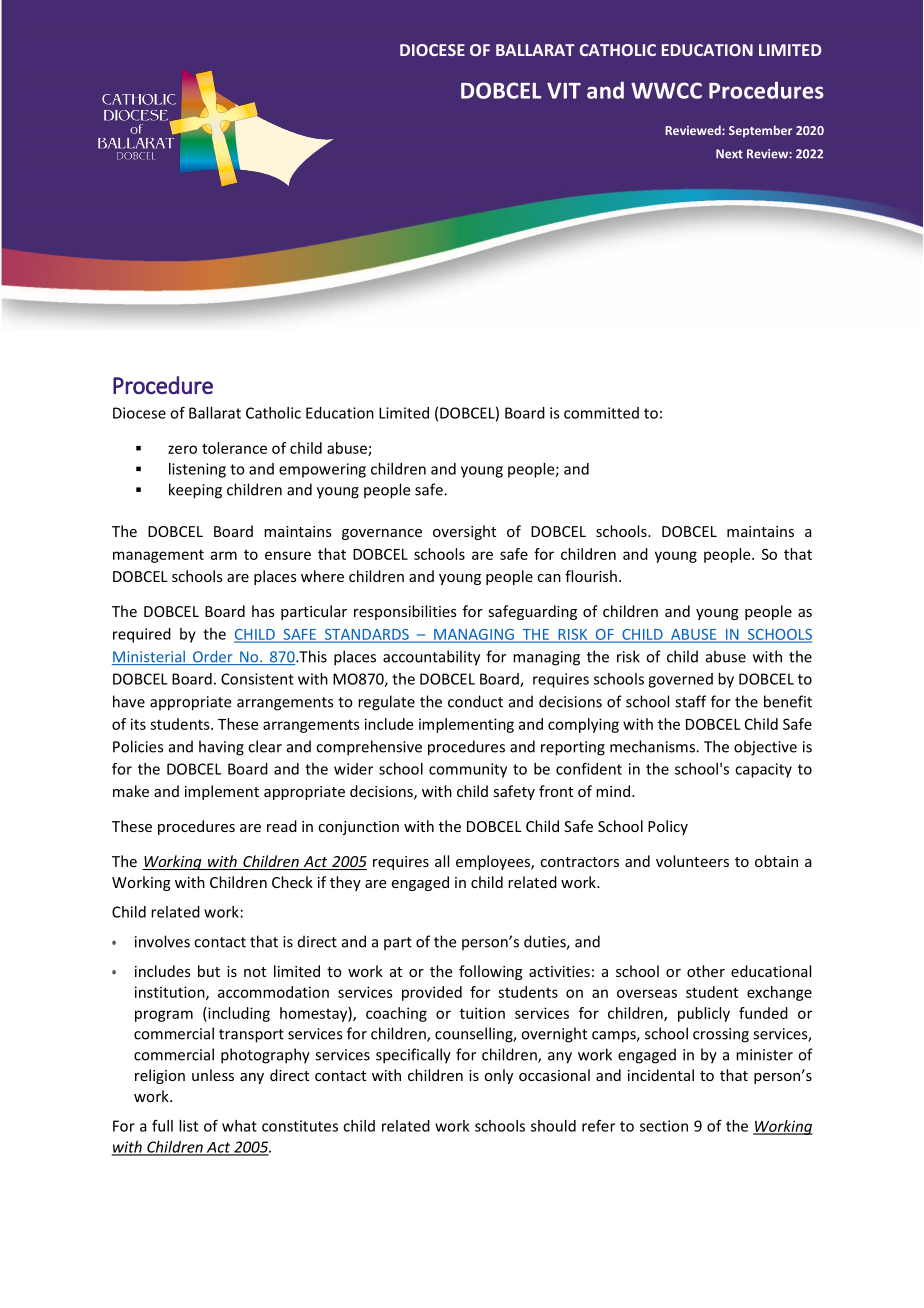  What do you see at coordinates (195, 491) in the screenshot?
I see `keeping` at bounding box center [195, 491].
